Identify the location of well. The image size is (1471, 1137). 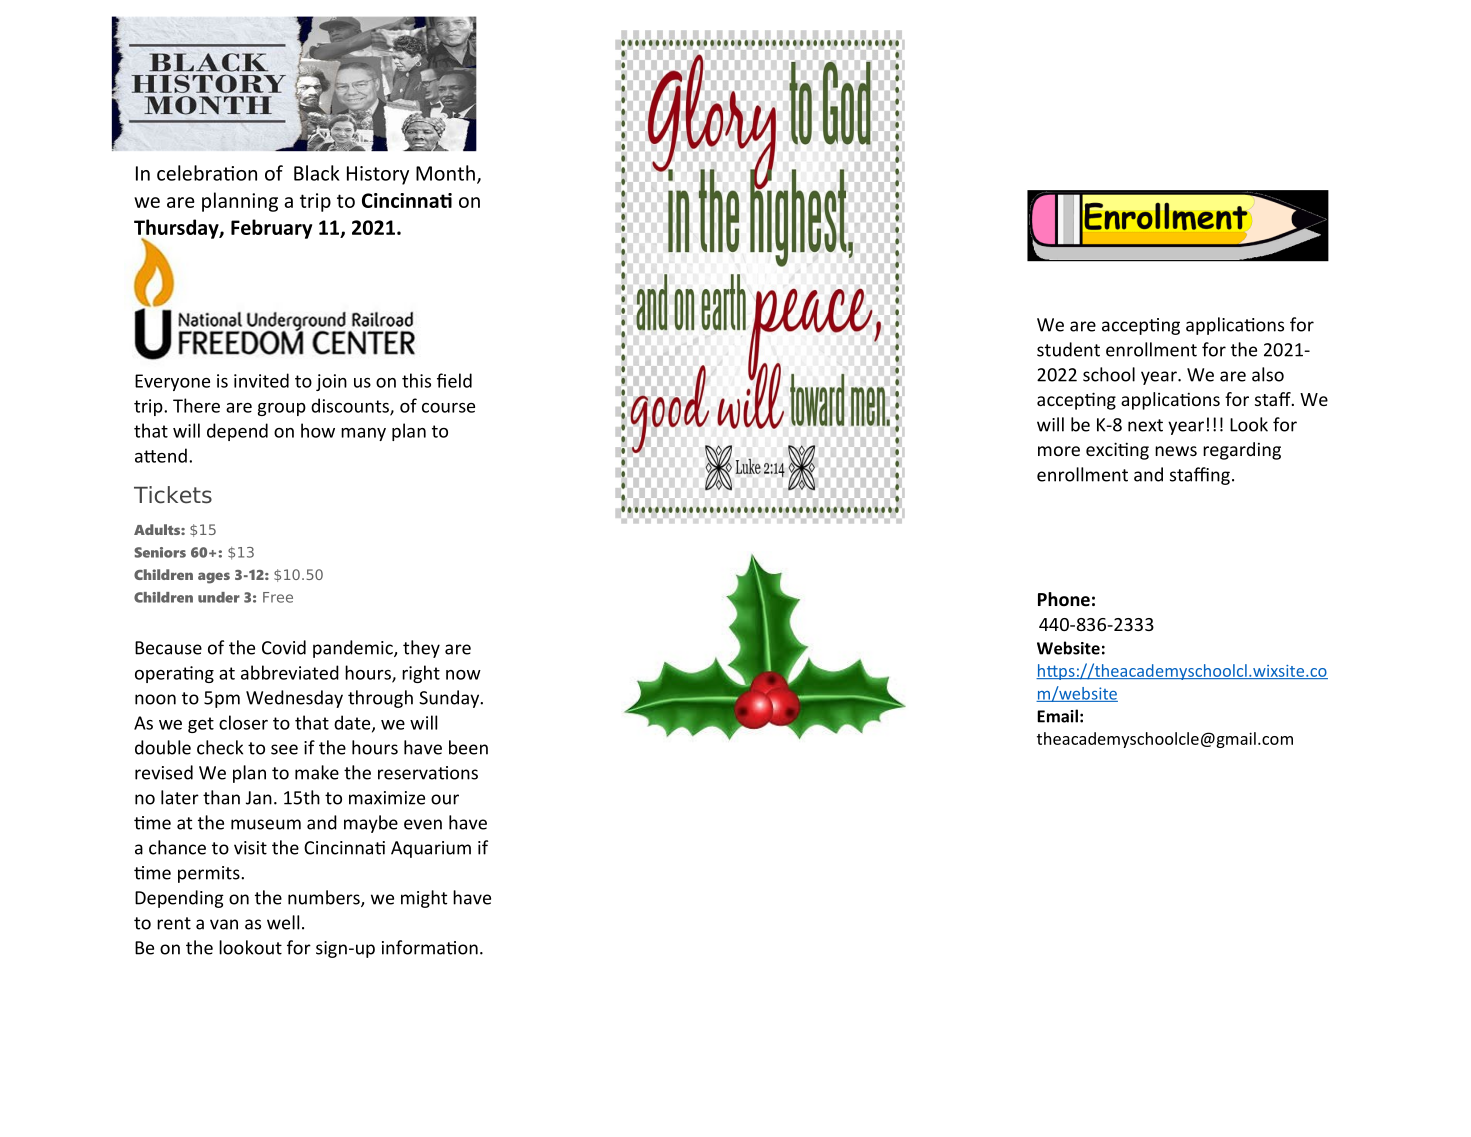
(283, 922).
